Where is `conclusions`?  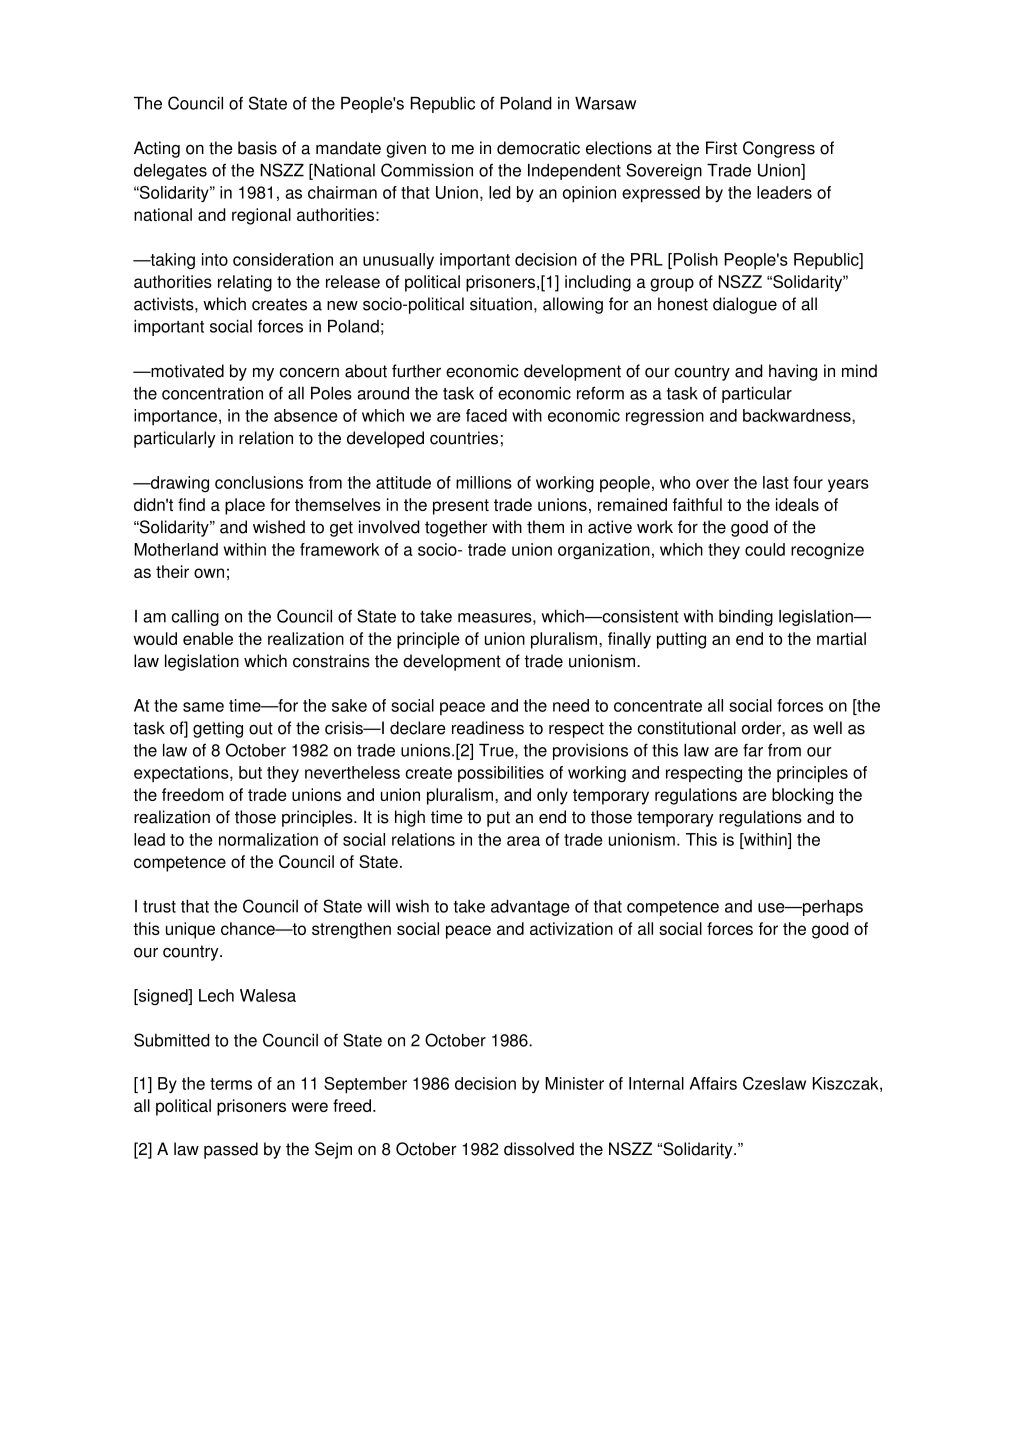 conclusions is located at coordinates (259, 482).
